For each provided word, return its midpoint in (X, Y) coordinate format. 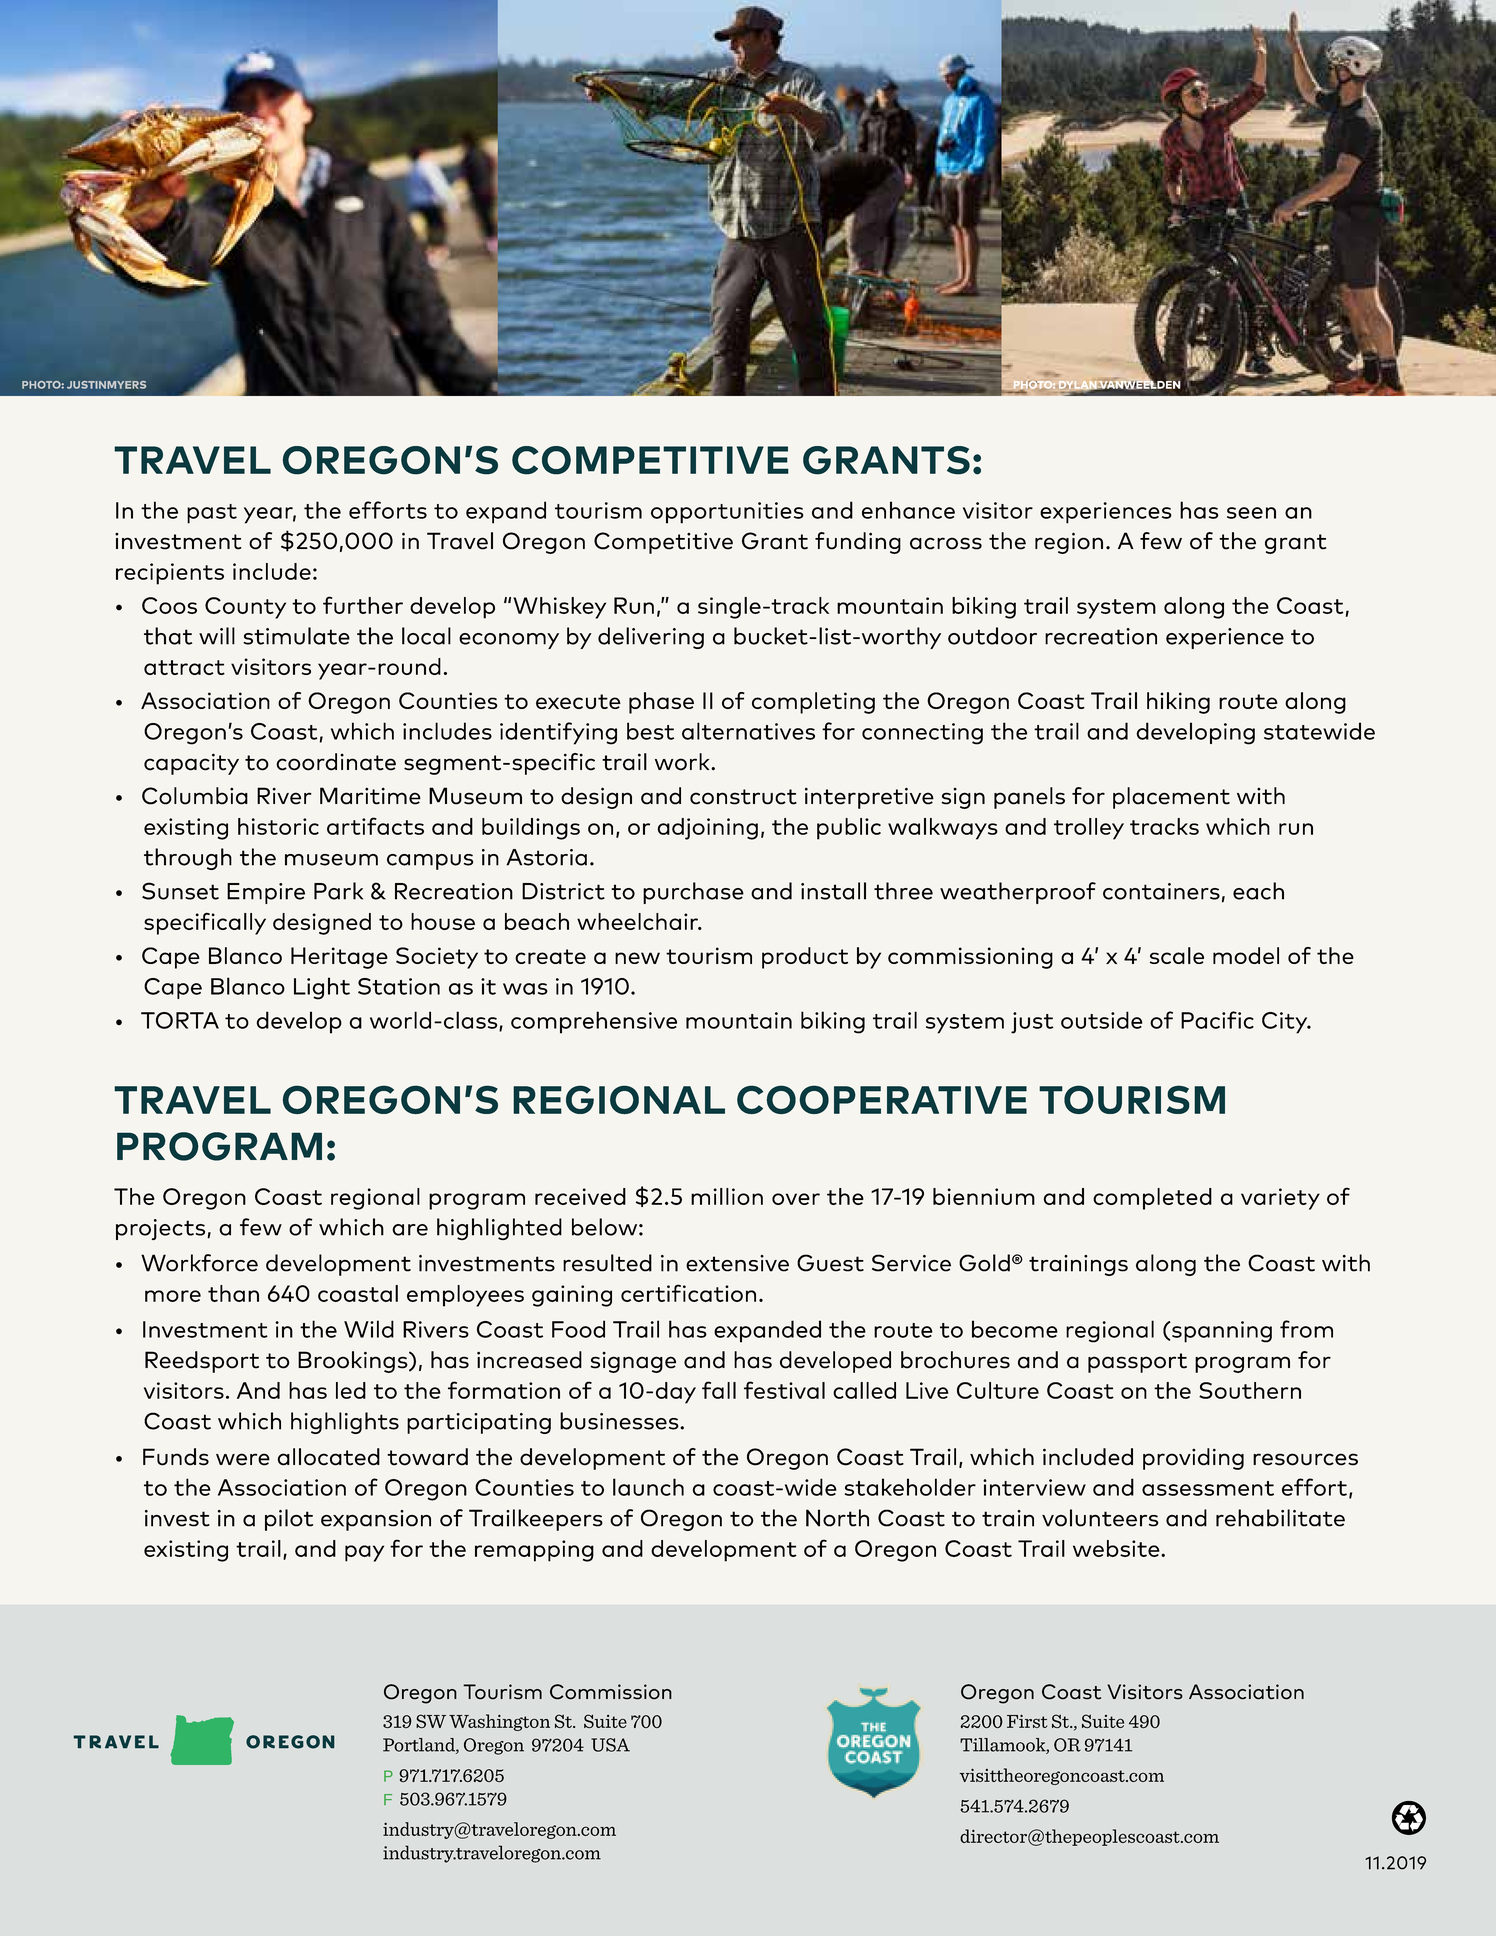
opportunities (727, 513)
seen (1251, 513)
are (410, 1230)
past (212, 514)
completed (1152, 1199)
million (727, 1196)
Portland (420, 1746)
